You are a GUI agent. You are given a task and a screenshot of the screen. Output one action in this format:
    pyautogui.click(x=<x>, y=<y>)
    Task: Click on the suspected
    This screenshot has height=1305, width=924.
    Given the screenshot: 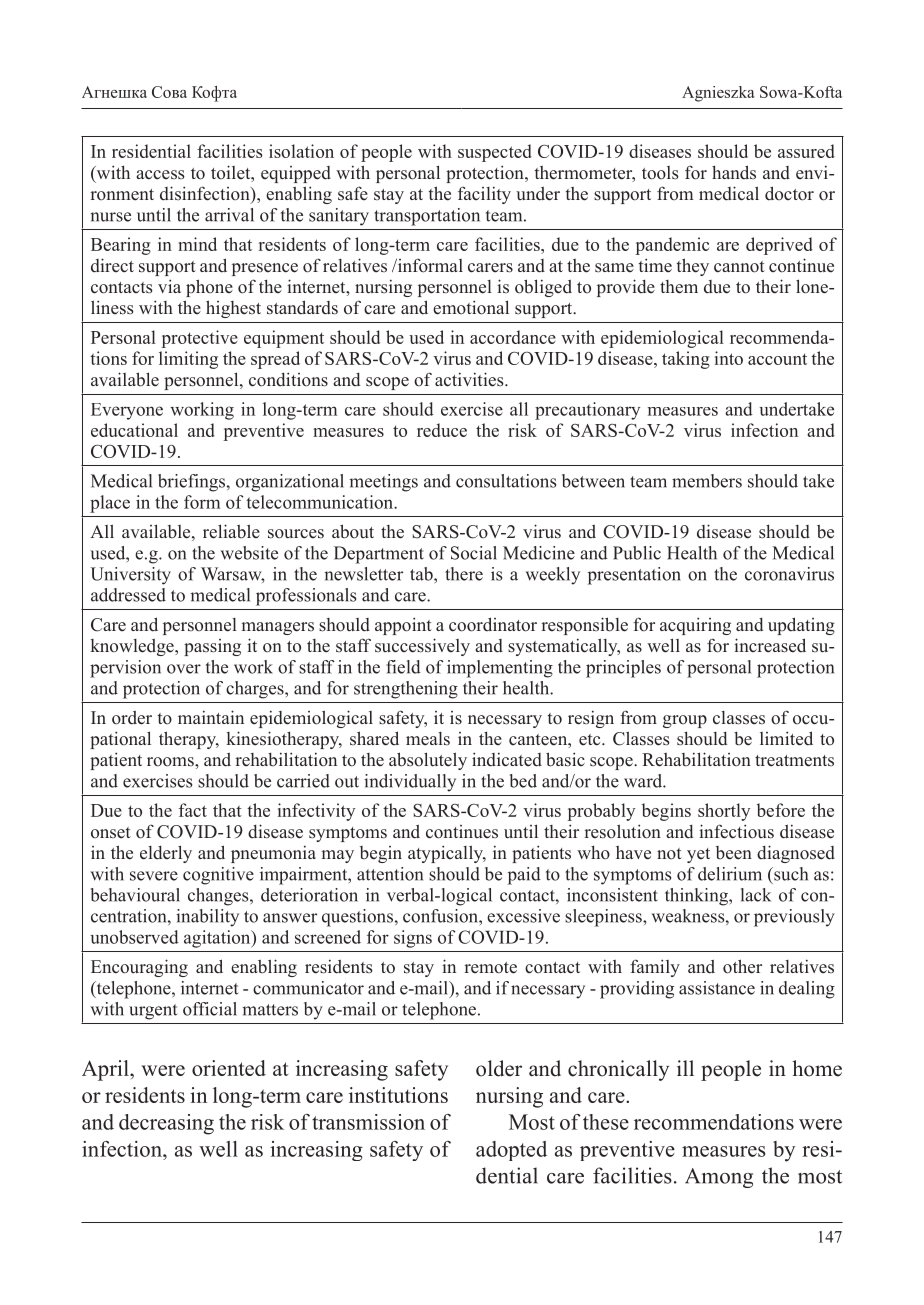 What is the action you would take?
    pyautogui.click(x=495, y=153)
